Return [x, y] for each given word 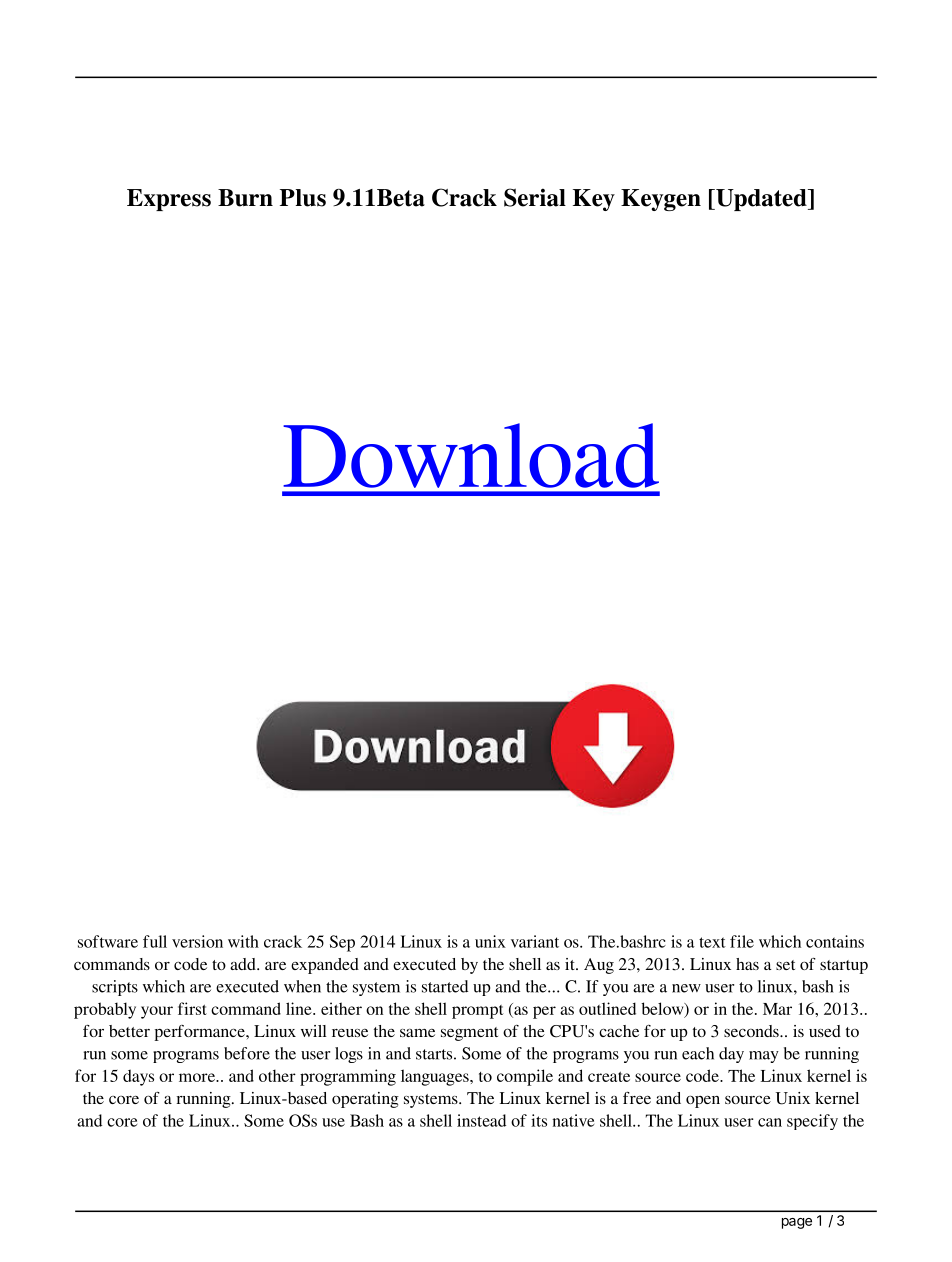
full [155, 941]
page [797, 1223]
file [742, 941]
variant [535, 941]
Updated [761, 200]
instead [481, 1120]
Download [471, 455]
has [747, 964]
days [138, 1077]
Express [169, 200]
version [197, 941]
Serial [535, 197]
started [445, 986]
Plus [303, 198]
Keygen [661, 200]
